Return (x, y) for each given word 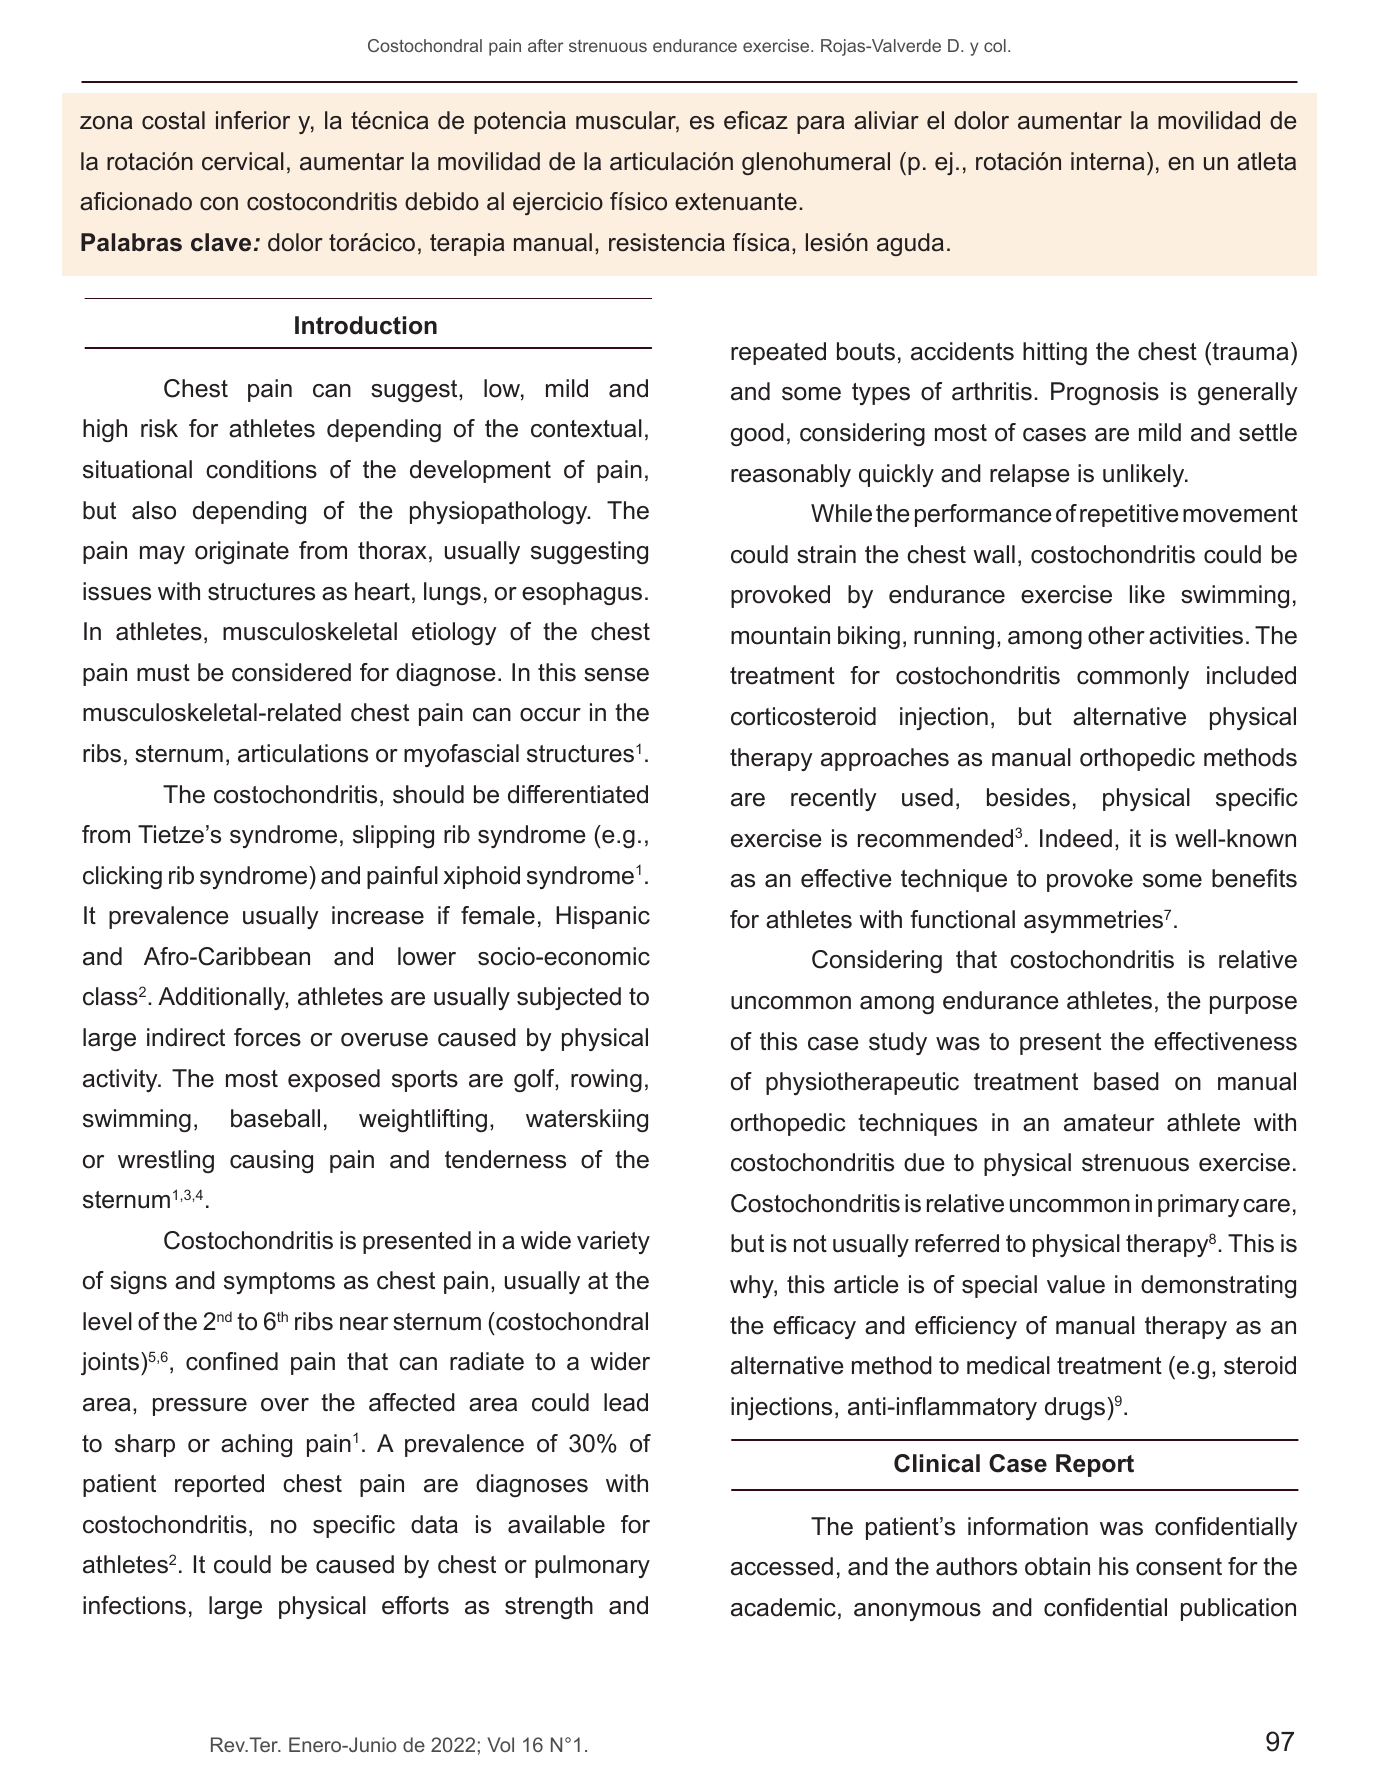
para (821, 125)
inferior (253, 120)
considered (291, 672)
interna (1108, 161)
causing (271, 1161)
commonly (1133, 677)
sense (616, 675)
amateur (1109, 1123)
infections (134, 1605)
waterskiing (587, 1120)
